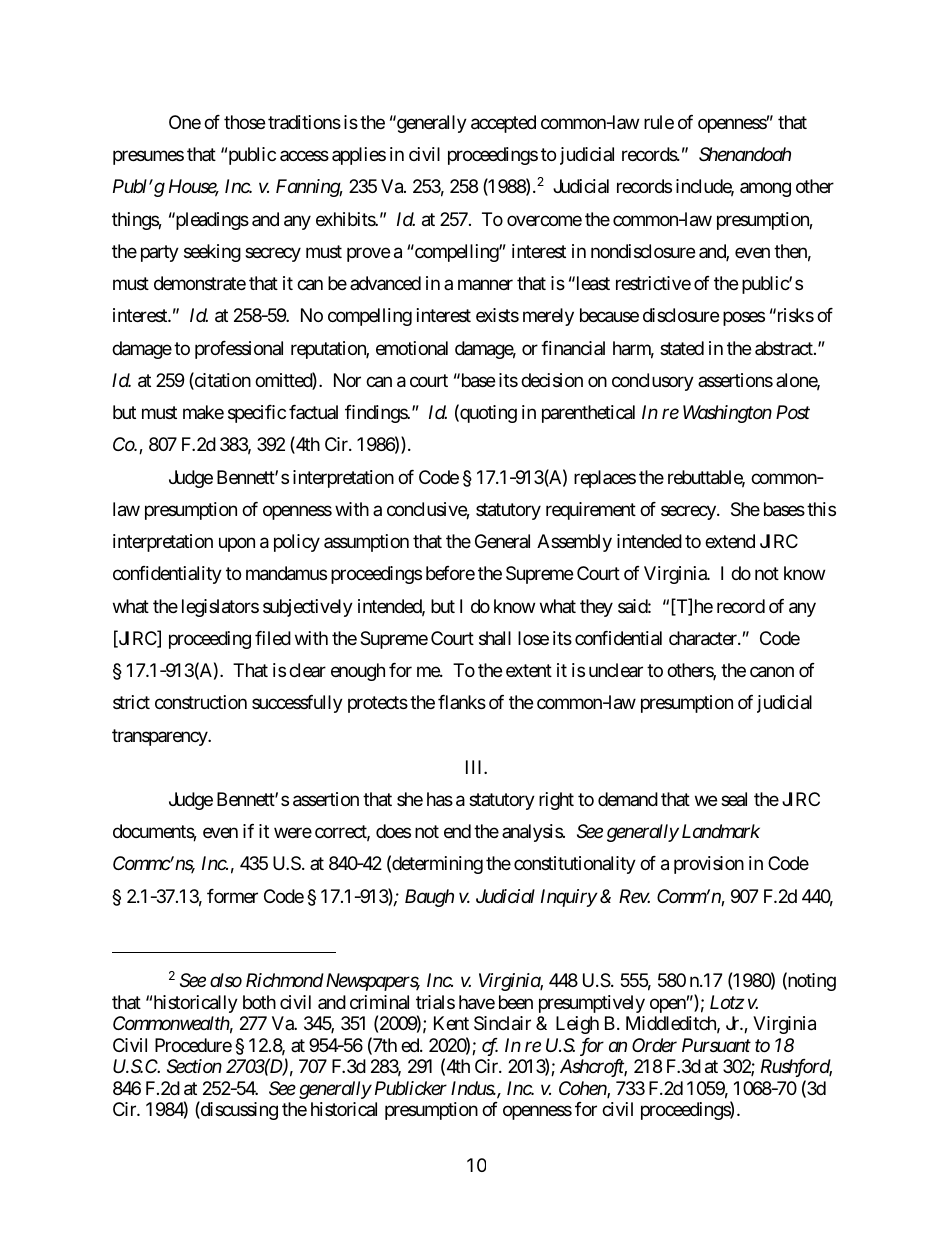 This screenshot has width=952, height=1233. What do you see at coordinates (237, 544) in the screenshot?
I see `upon` at bounding box center [237, 544].
